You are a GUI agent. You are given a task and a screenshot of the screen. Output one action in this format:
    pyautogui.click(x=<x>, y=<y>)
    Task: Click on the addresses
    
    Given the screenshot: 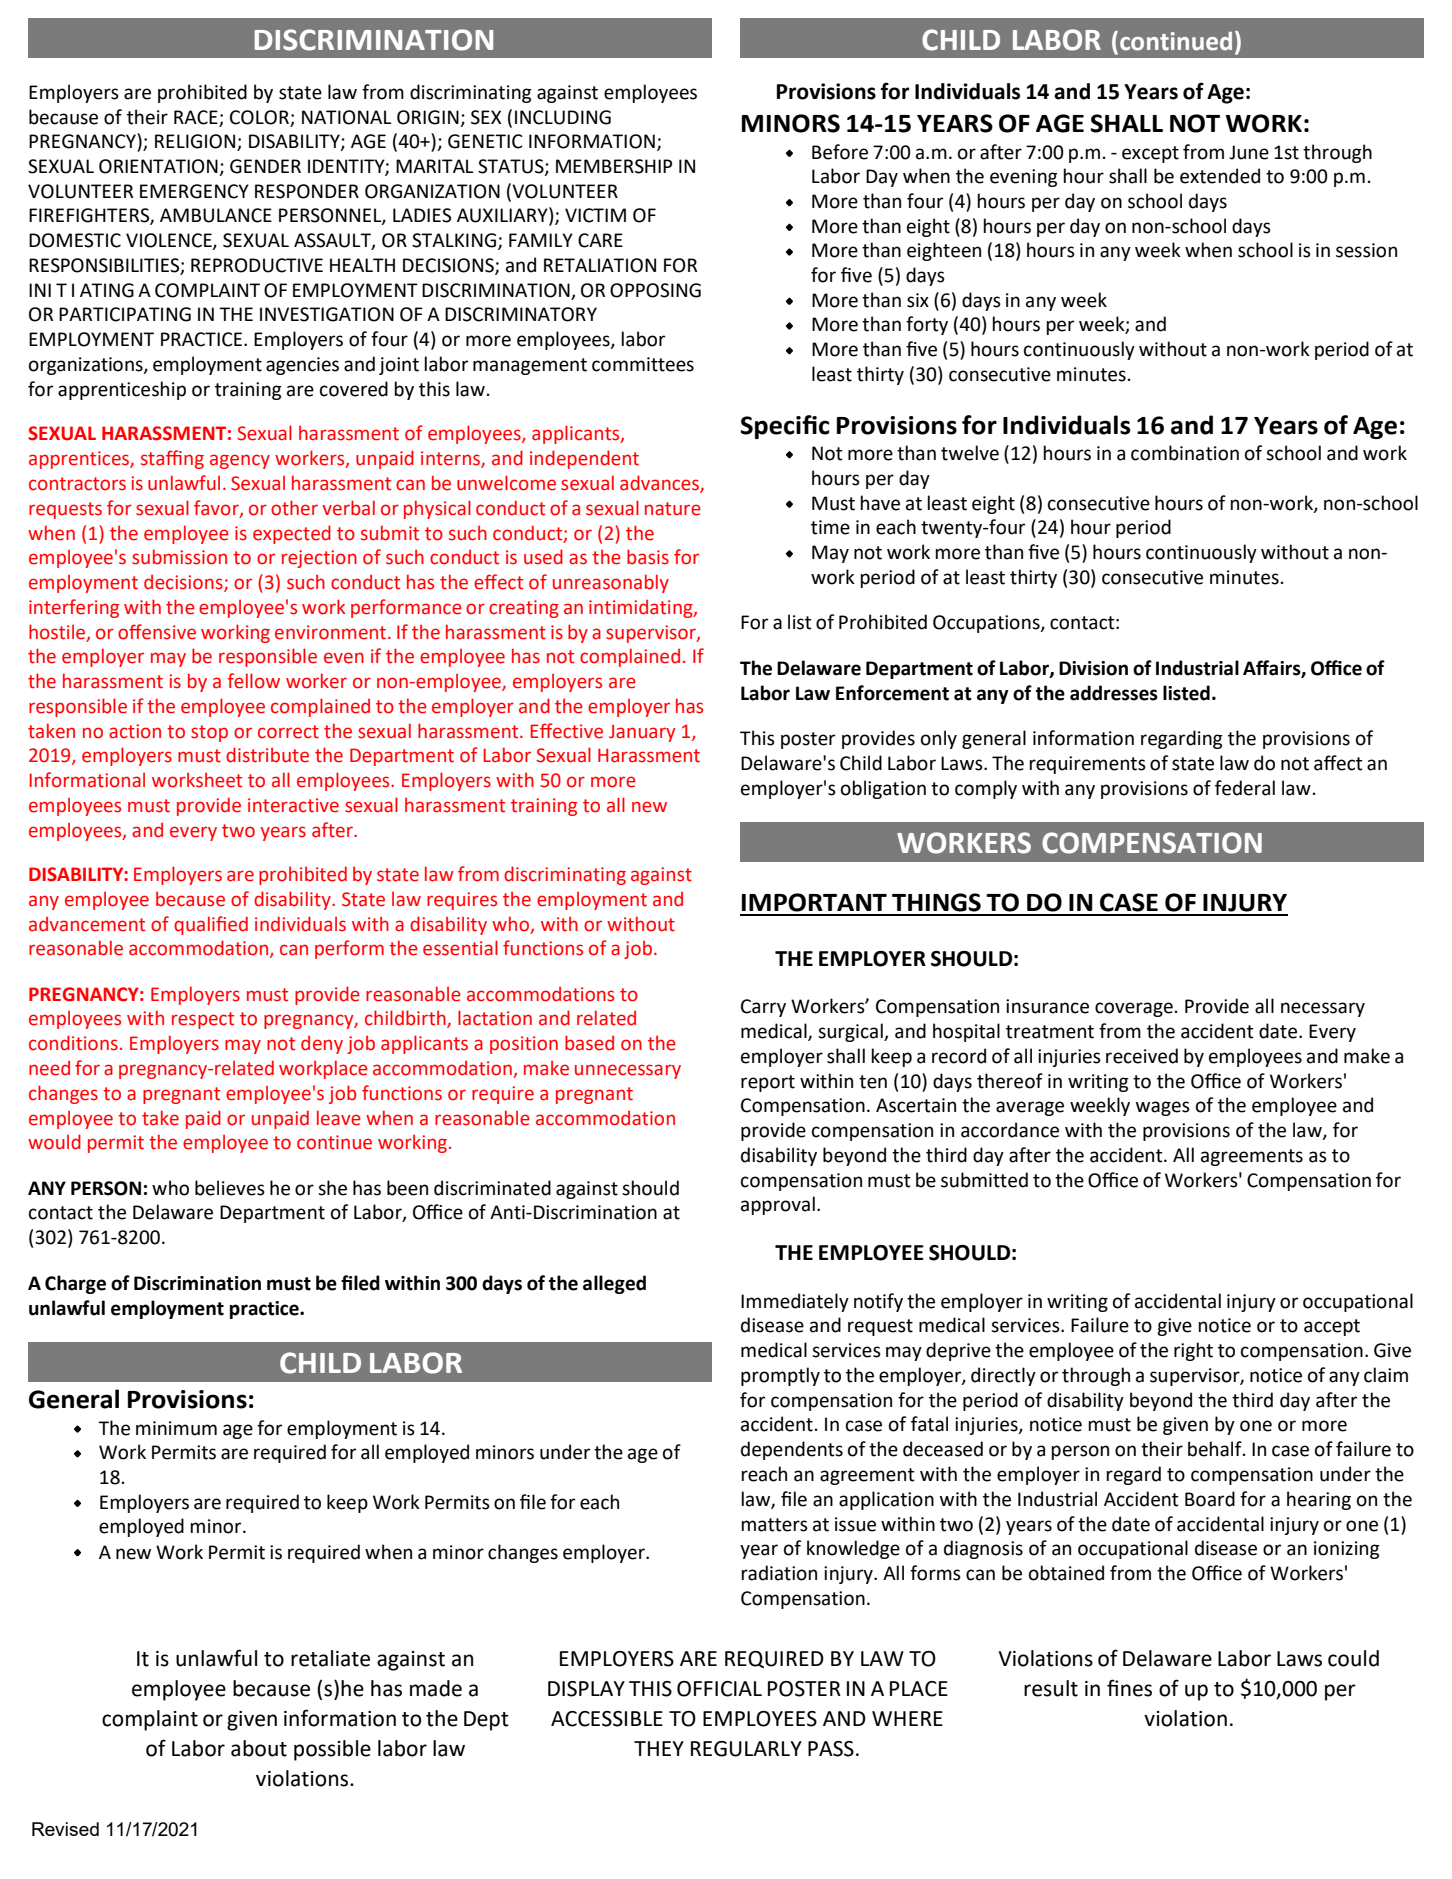 What is the action you would take?
    pyautogui.click(x=1114, y=693)
